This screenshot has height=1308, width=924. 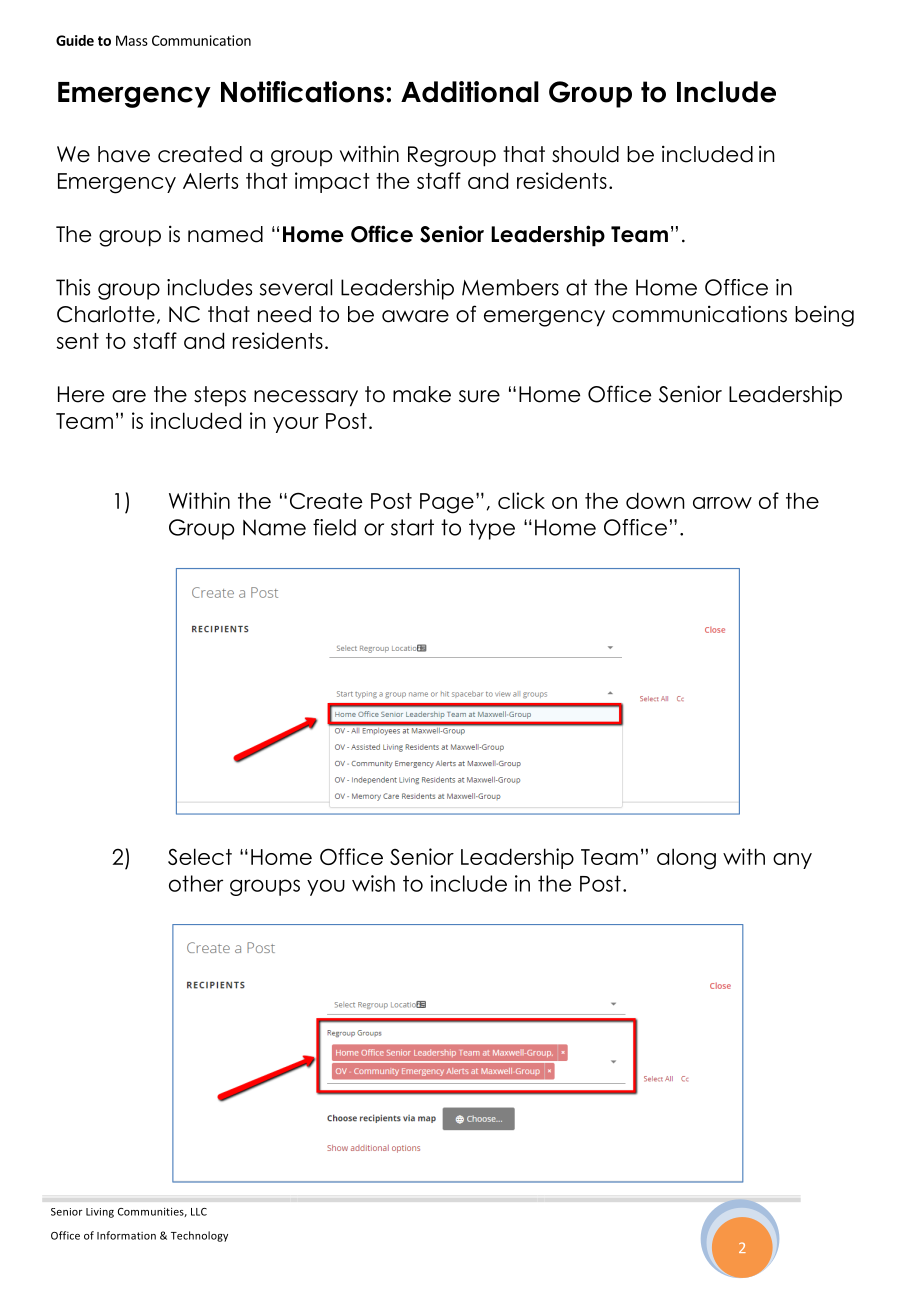 What do you see at coordinates (132, 40) in the screenshot?
I see `Mass` at bounding box center [132, 40].
